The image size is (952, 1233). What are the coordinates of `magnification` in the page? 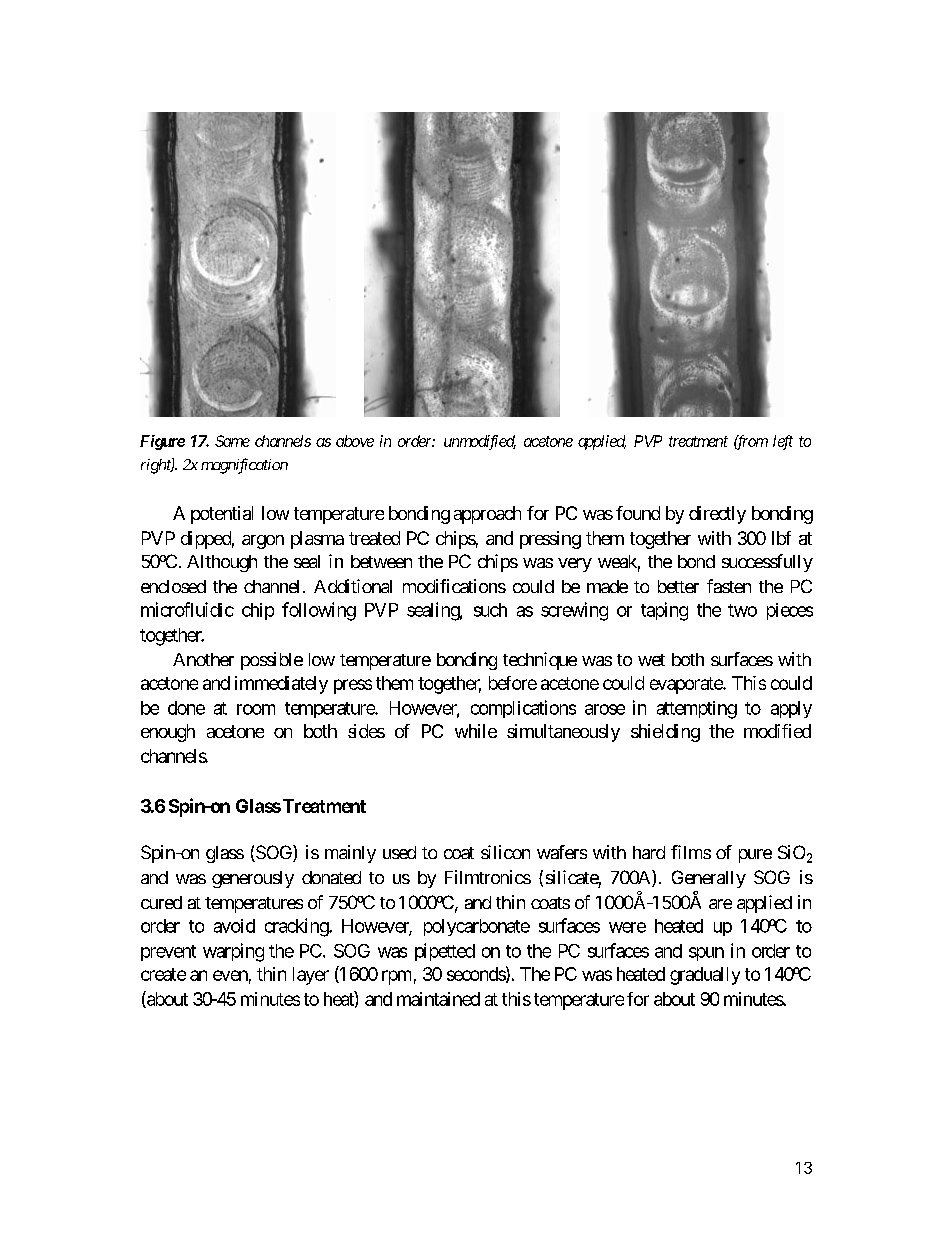 It's located at (244, 466).
